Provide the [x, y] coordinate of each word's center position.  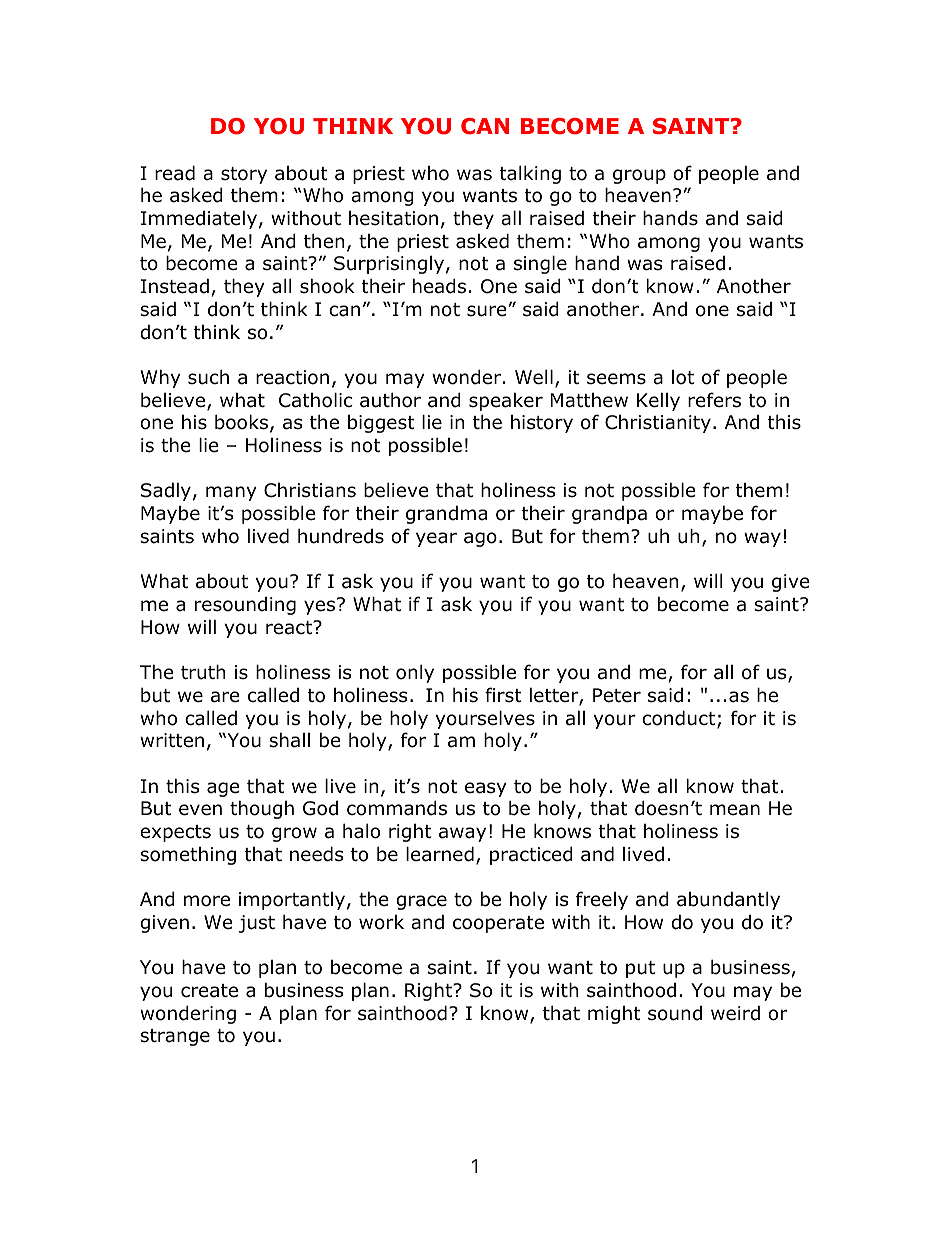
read [175, 173]
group [639, 176]
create [209, 991]
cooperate [498, 924]
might [614, 1015]
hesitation [393, 218]
